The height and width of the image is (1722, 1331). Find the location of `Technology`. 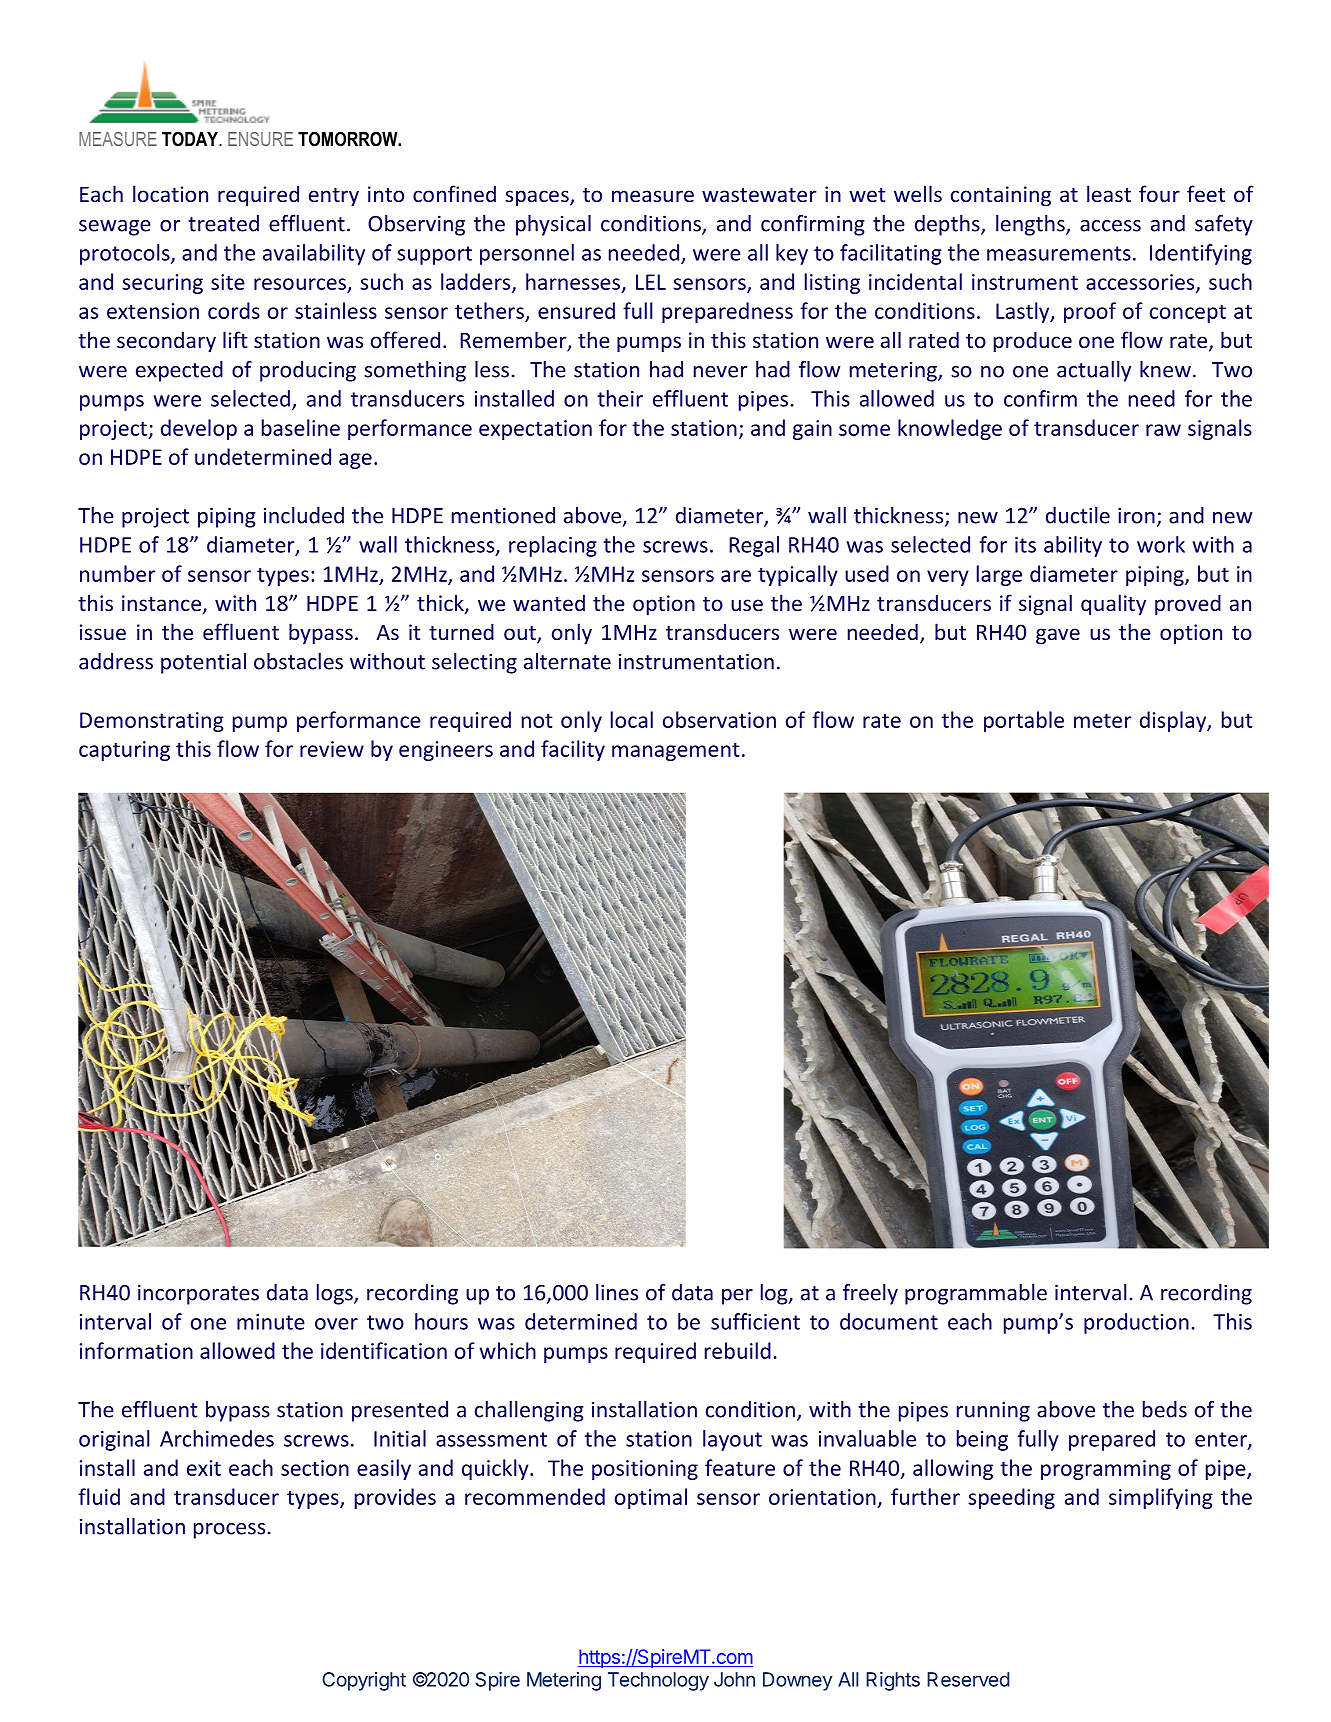

Technology is located at coordinates (658, 1681).
